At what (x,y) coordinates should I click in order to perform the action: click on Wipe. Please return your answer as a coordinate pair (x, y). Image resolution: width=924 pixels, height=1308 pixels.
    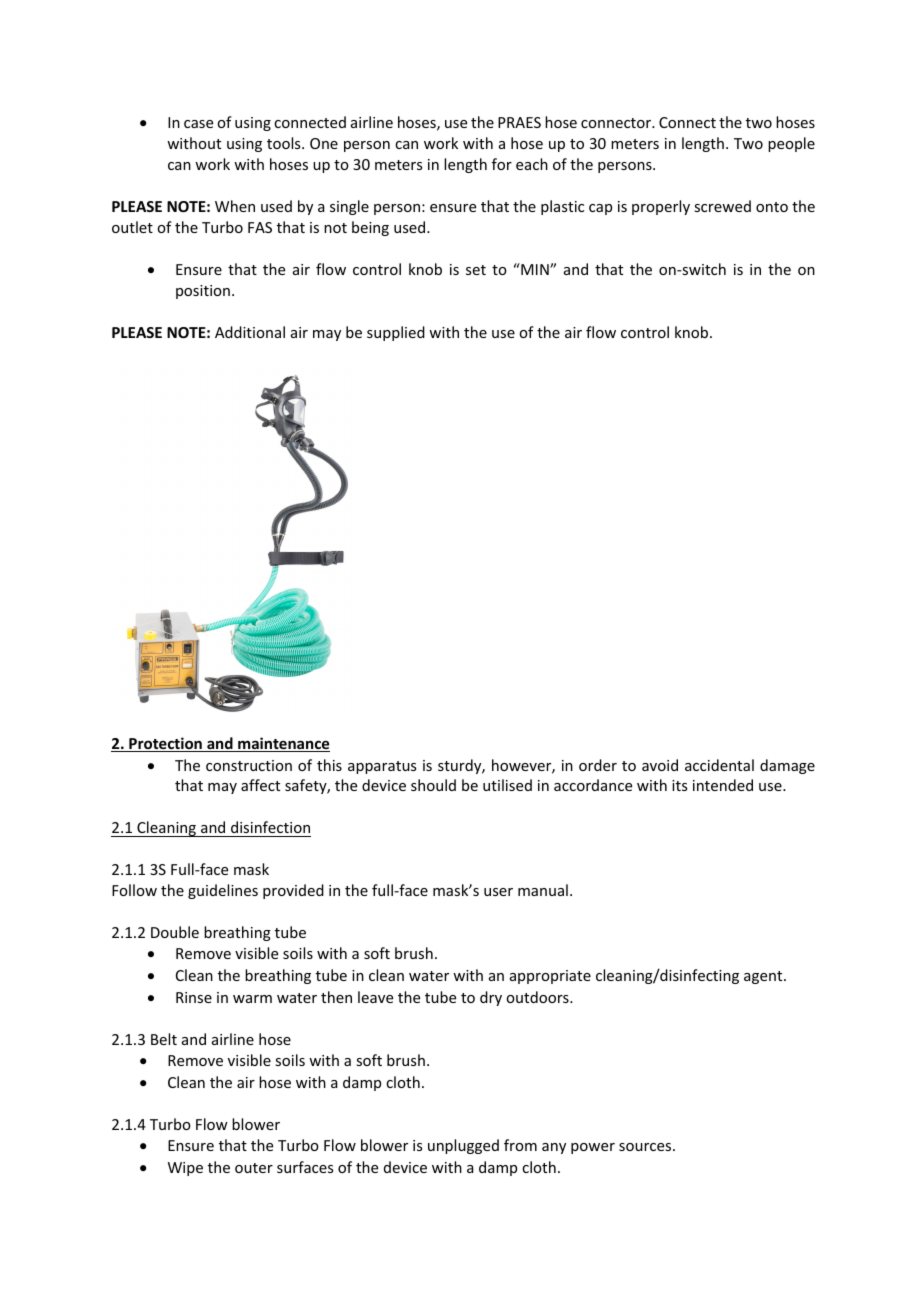
    Looking at the image, I should click on (185, 1169).
